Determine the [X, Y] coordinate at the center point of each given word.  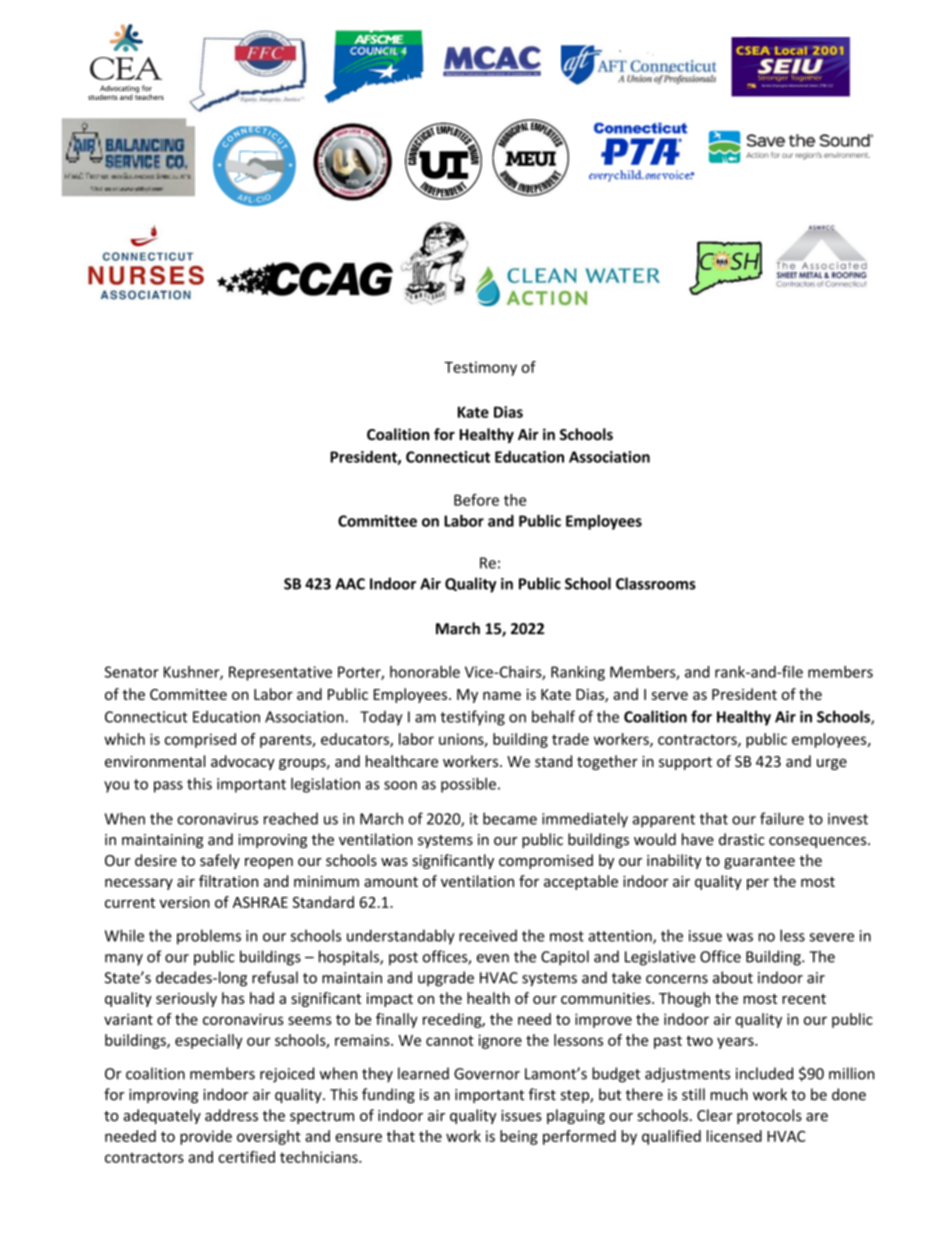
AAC [350, 584]
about [733, 977]
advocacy [243, 762]
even [493, 958]
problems [209, 937]
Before [476, 500]
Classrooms [656, 583]
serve [669, 695]
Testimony [480, 368]
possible [468, 785]
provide [206, 1137]
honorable [425, 672]
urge [832, 764]
